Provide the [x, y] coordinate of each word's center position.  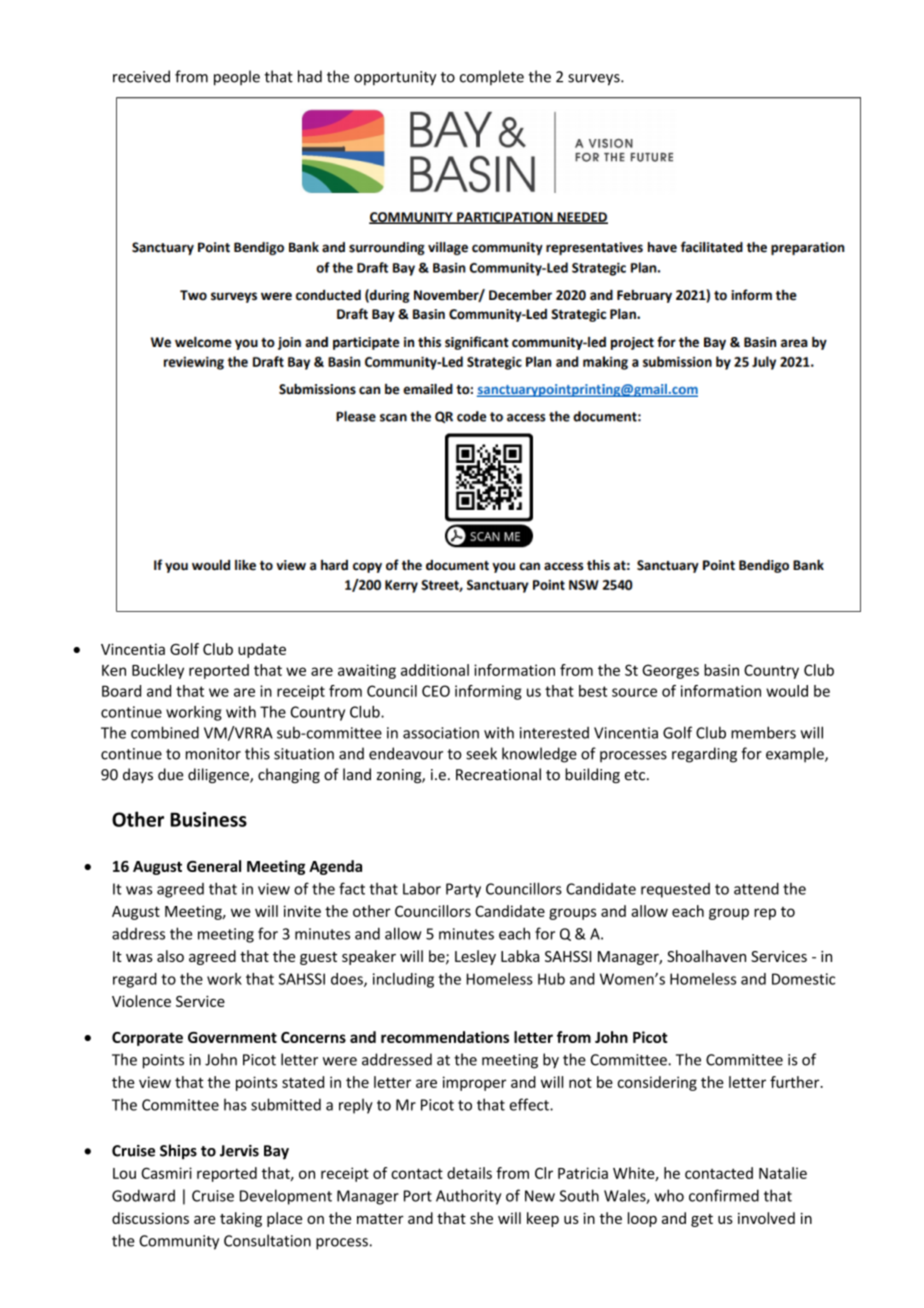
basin [721, 670]
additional [435, 670]
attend [756, 888]
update [262, 650]
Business [208, 819]
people [237, 78]
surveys [595, 80]
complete [492, 77]
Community [179, 1242]
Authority [468, 1197]
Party [463, 890]
